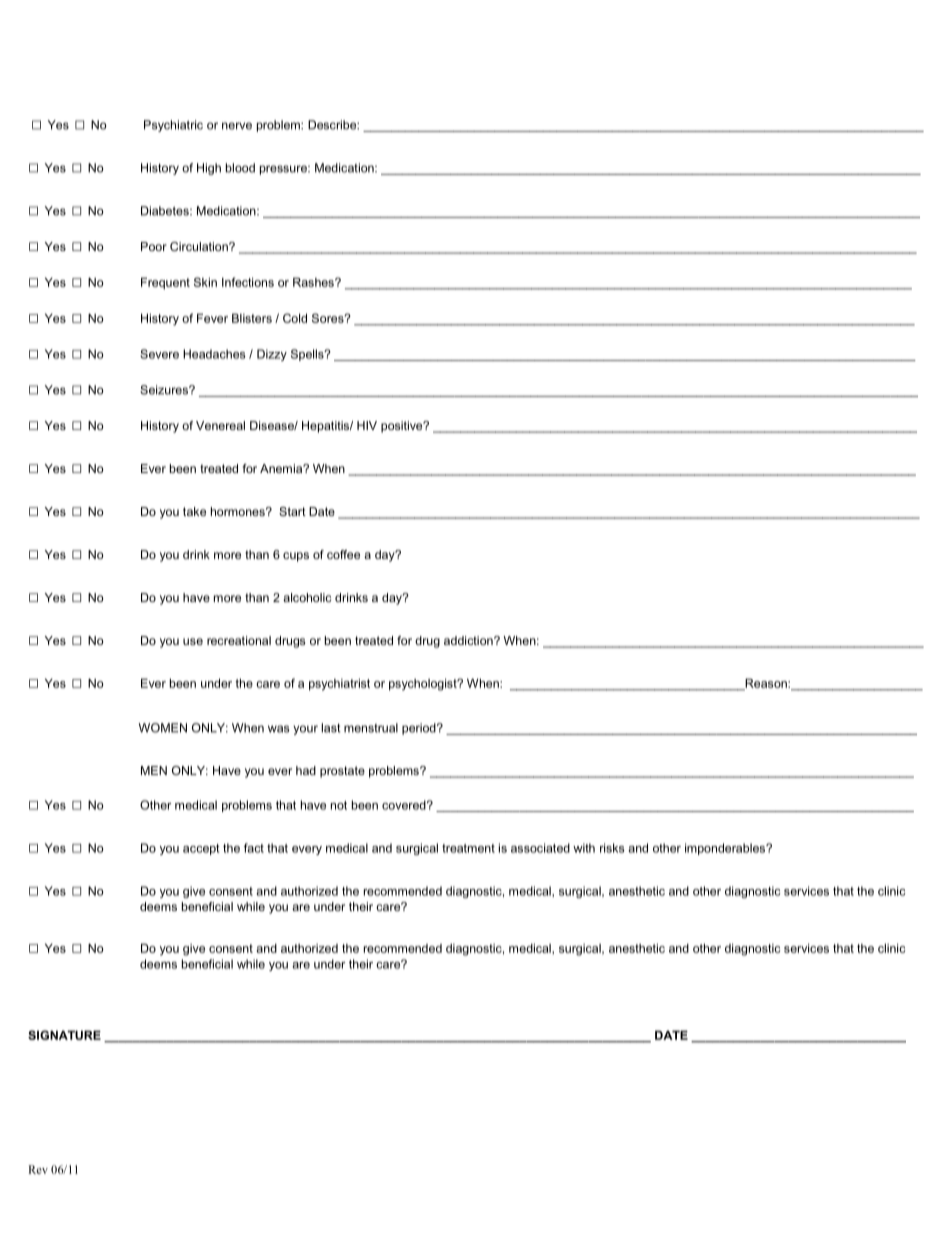 The image size is (952, 1233). Describe the element at coordinates (38, 1169) in the screenshot. I see `Rev` at that location.
